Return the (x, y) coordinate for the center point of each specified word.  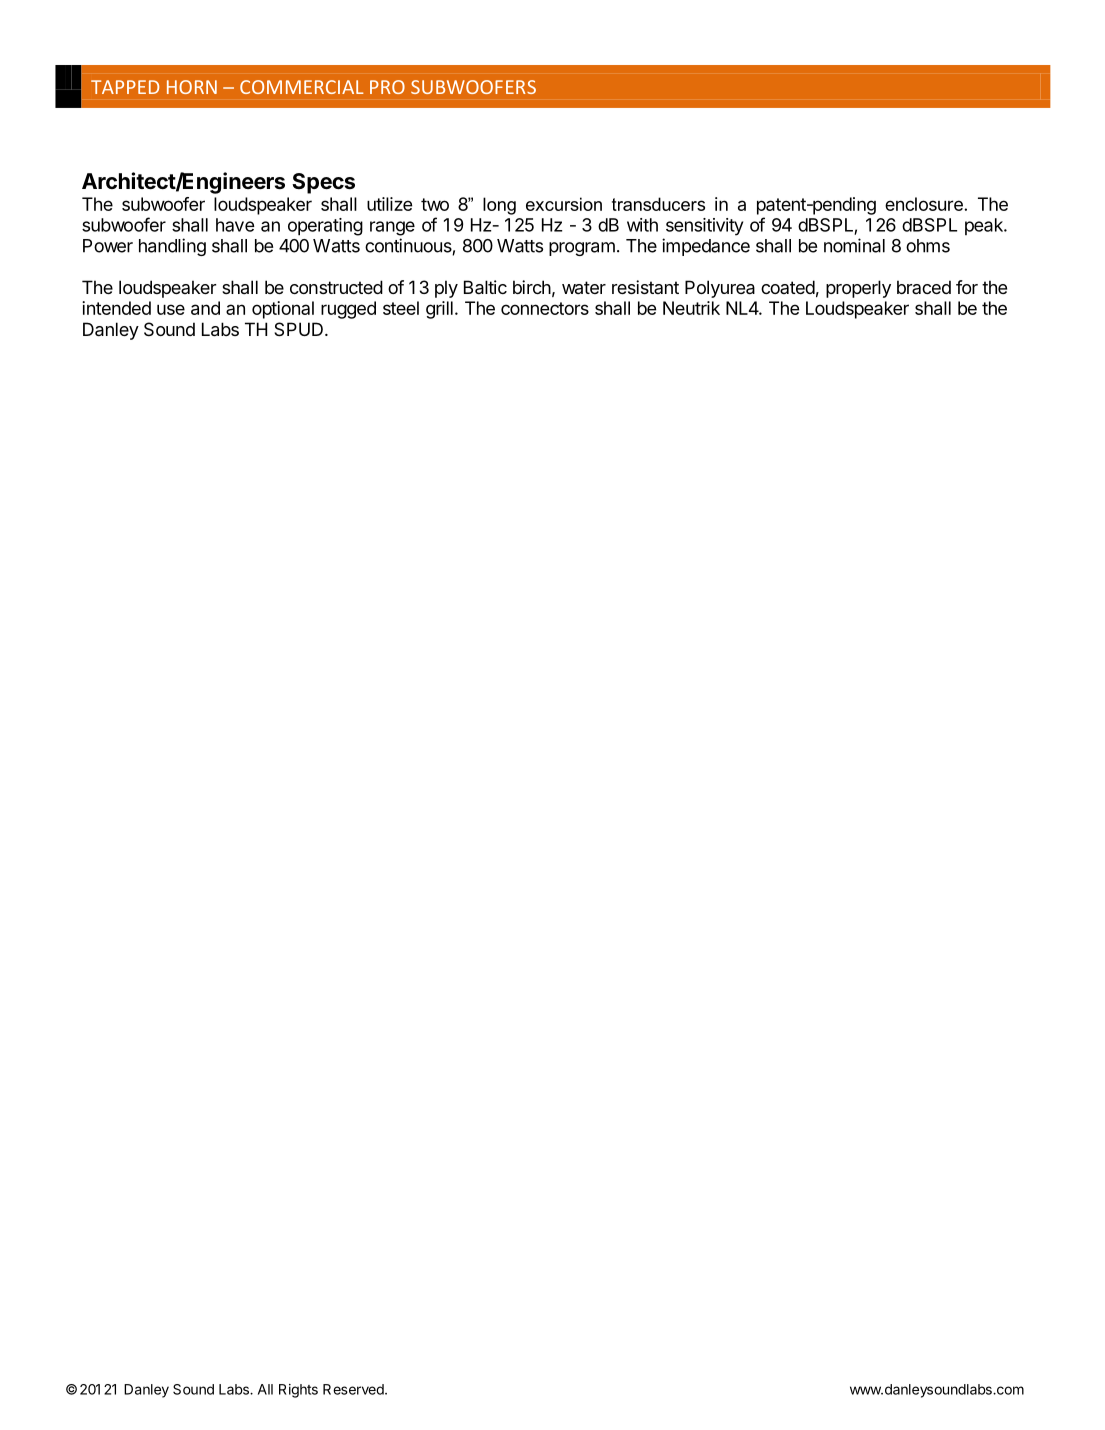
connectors (545, 308)
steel (401, 308)
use (171, 309)
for (967, 287)
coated (788, 287)
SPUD (298, 329)
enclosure (925, 204)
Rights (298, 1391)
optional (283, 310)
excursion (564, 204)
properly (858, 289)
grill (439, 310)
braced (924, 287)
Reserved (353, 1389)
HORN (192, 87)
